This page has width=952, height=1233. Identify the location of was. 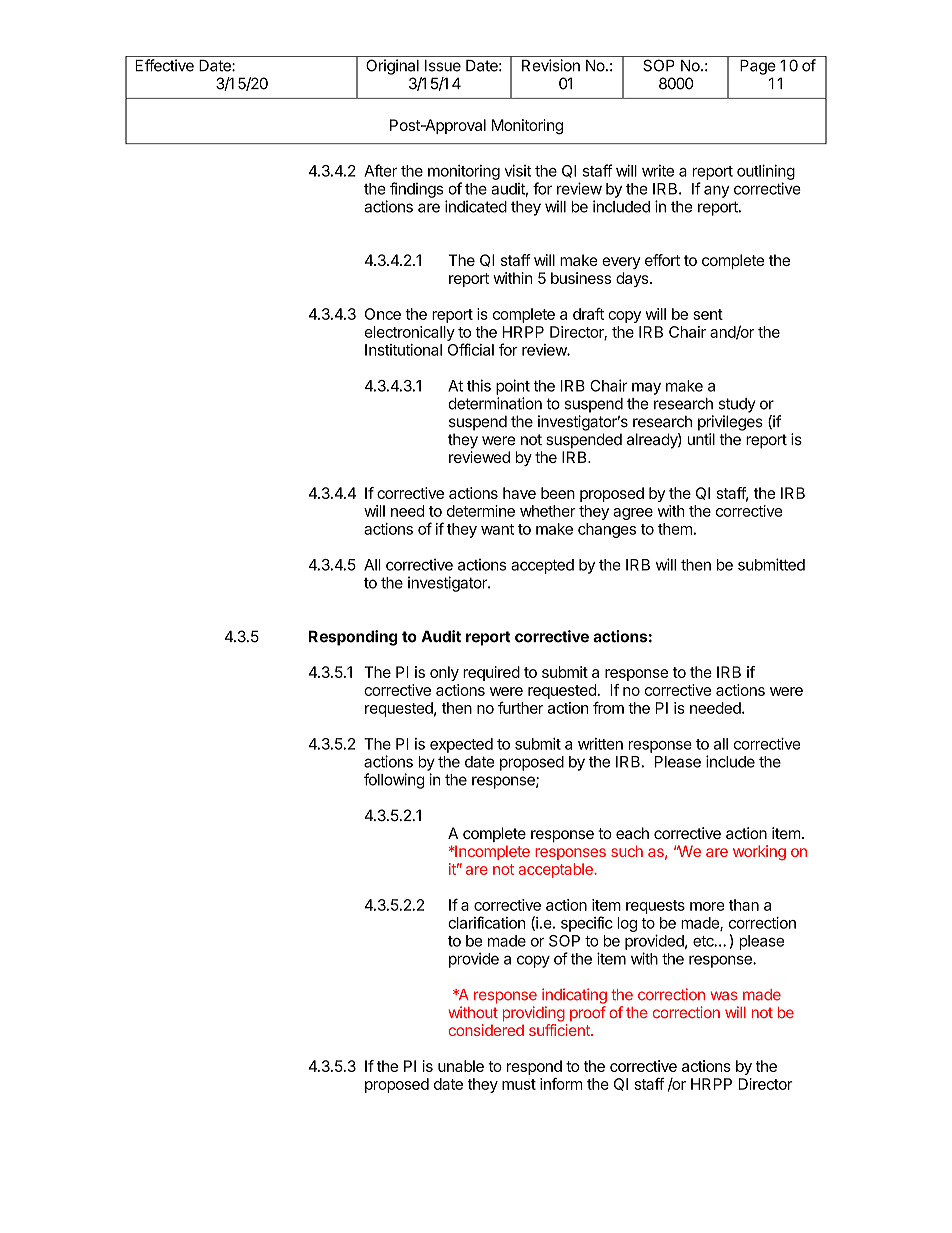
(724, 996).
